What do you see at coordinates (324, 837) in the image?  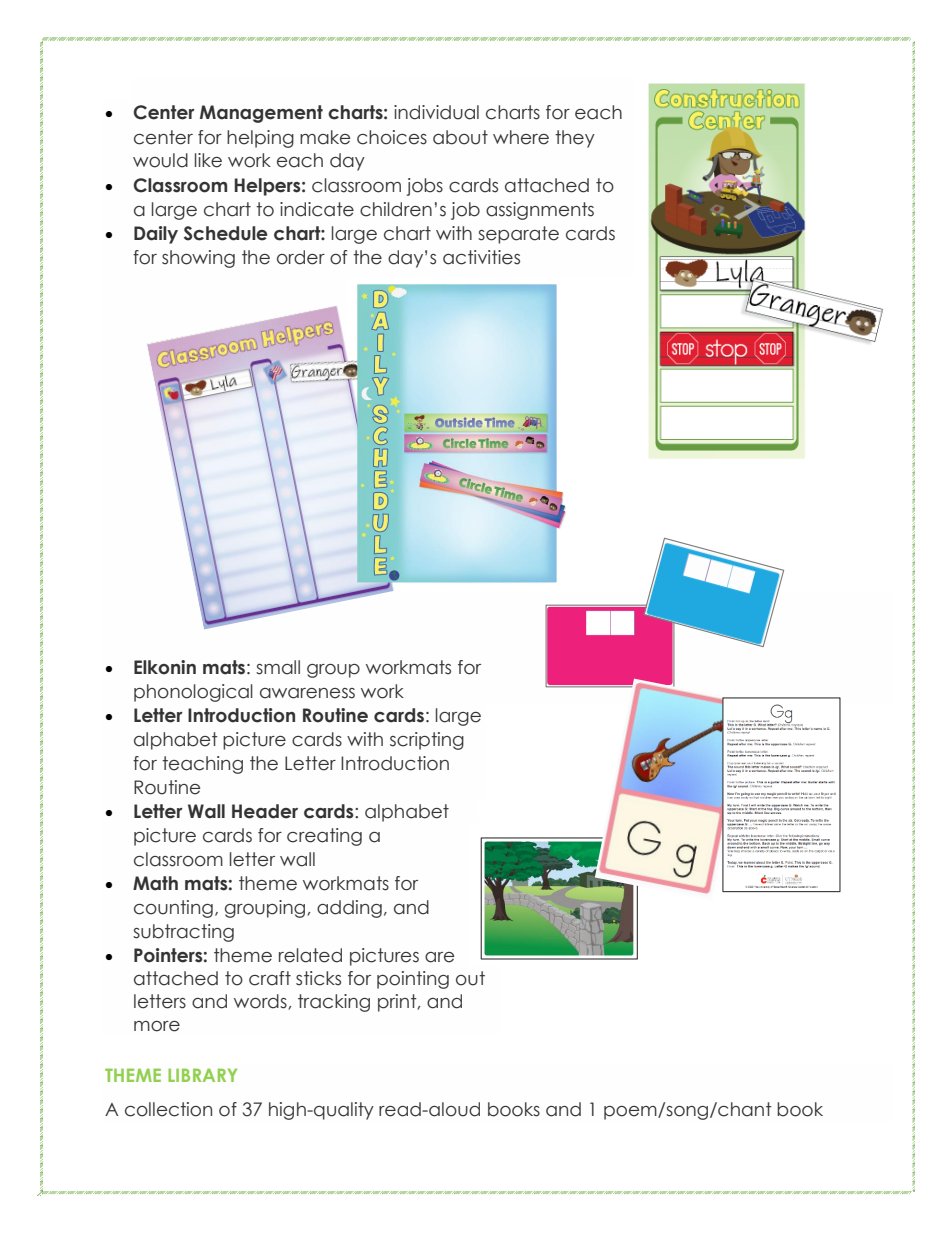 I see `creating` at bounding box center [324, 837].
